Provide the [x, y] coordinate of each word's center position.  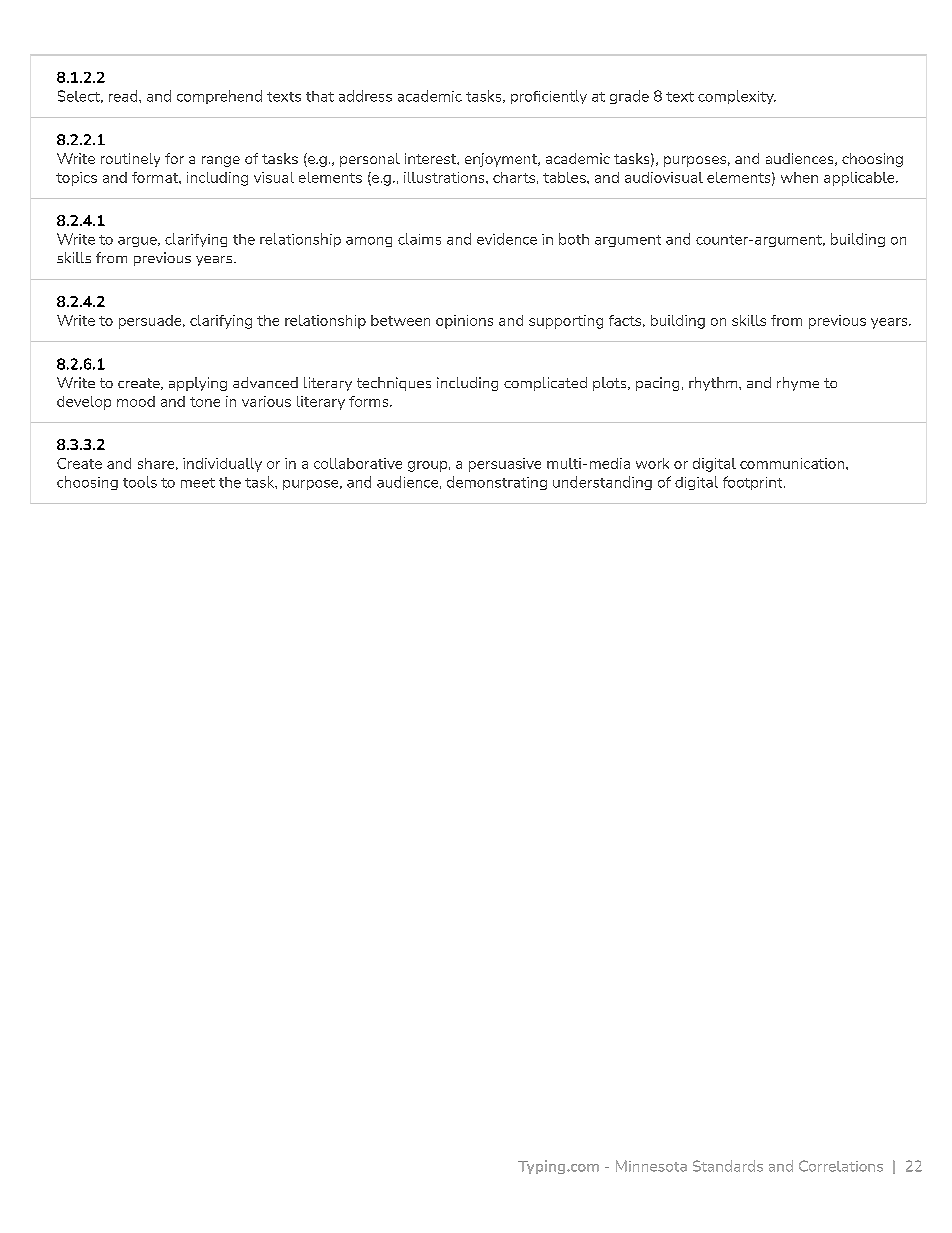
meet [198, 483]
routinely [130, 160]
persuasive [505, 465]
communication [793, 463]
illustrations [445, 177]
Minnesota [651, 1166]
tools [140, 482]
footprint [754, 483]
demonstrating [497, 483]
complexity [737, 97]
